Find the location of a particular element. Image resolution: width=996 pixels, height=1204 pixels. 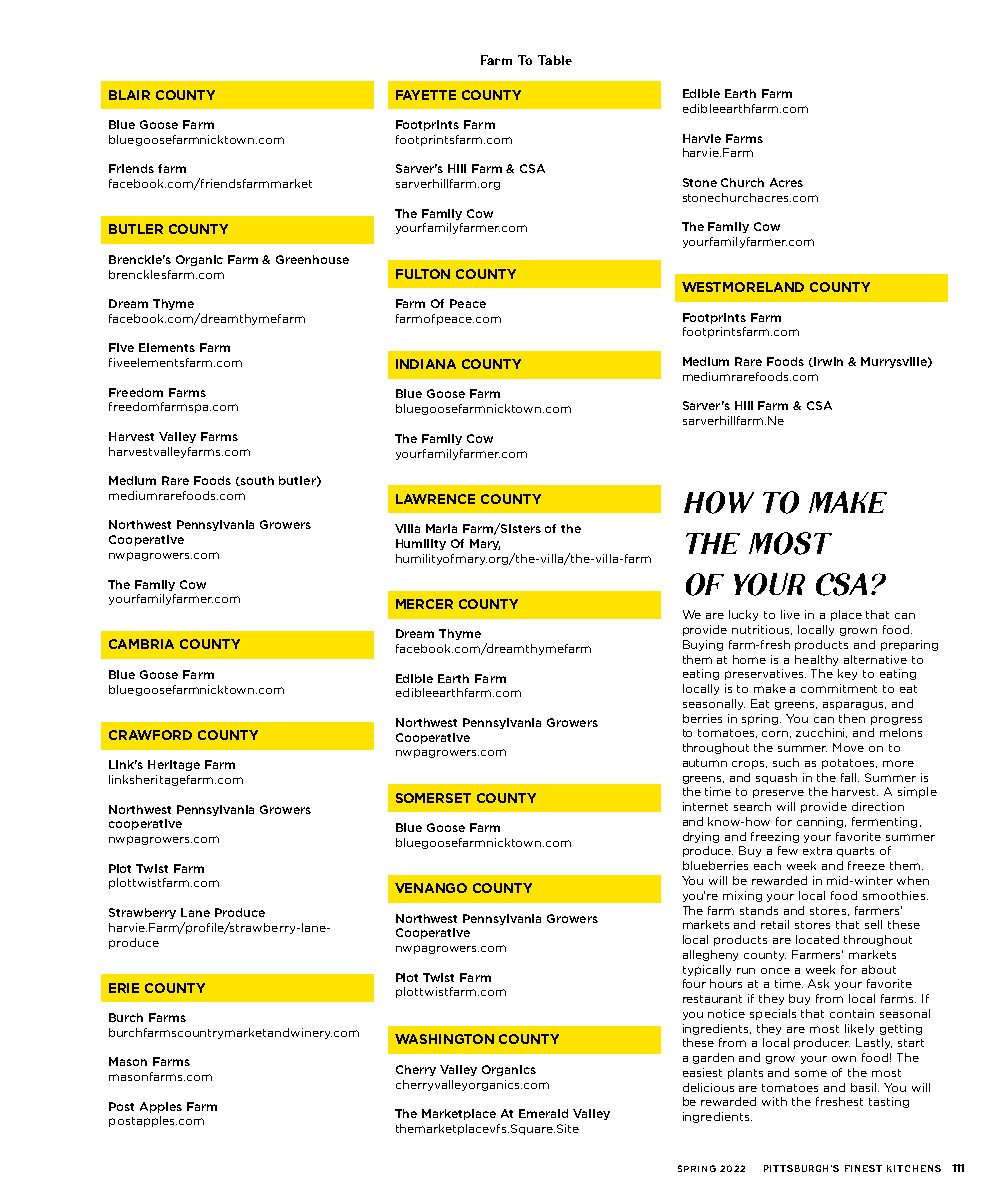

internet is located at coordinates (705, 806).
